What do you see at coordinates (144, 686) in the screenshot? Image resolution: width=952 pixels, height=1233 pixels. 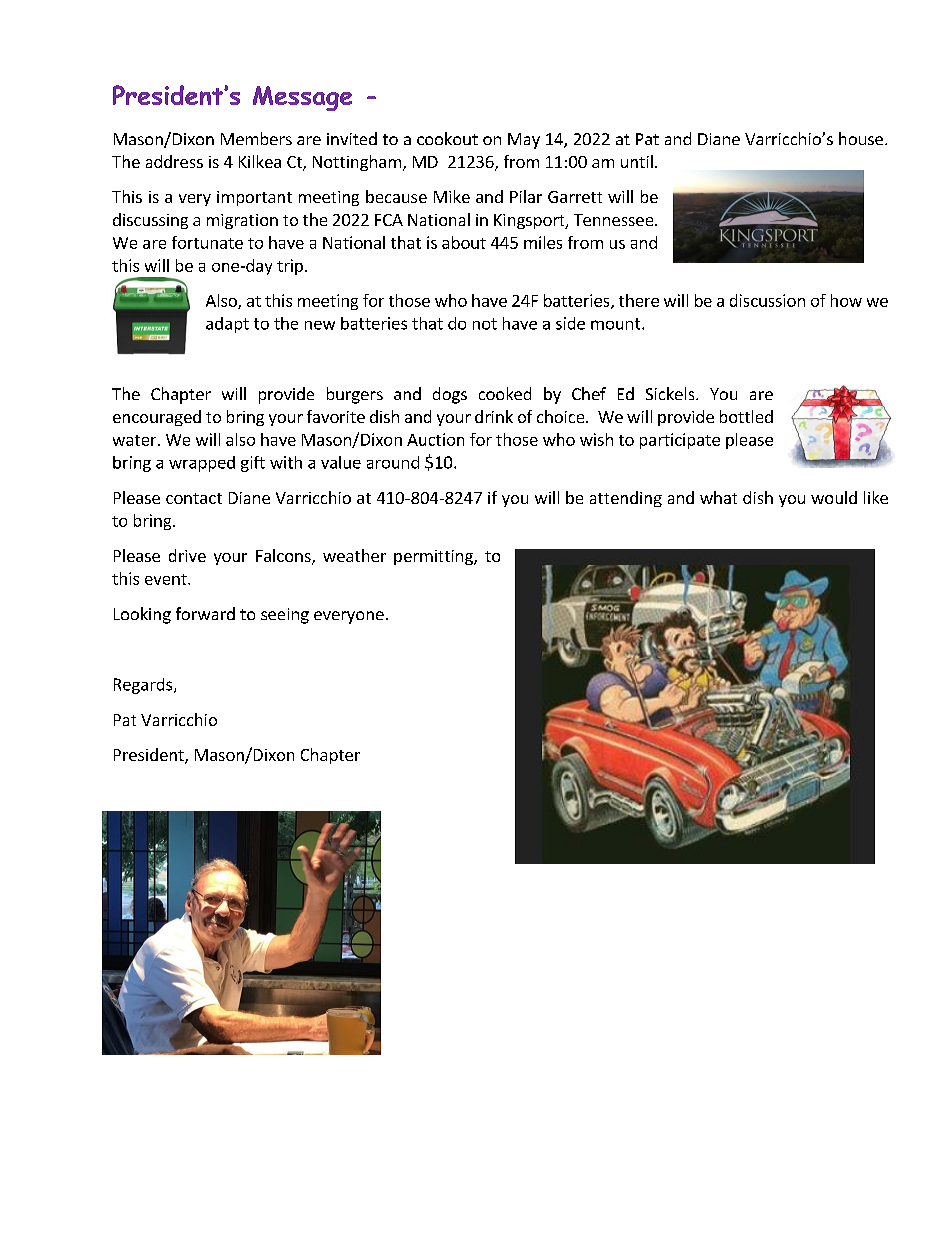 I see `Regards` at bounding box center [144, 686].
